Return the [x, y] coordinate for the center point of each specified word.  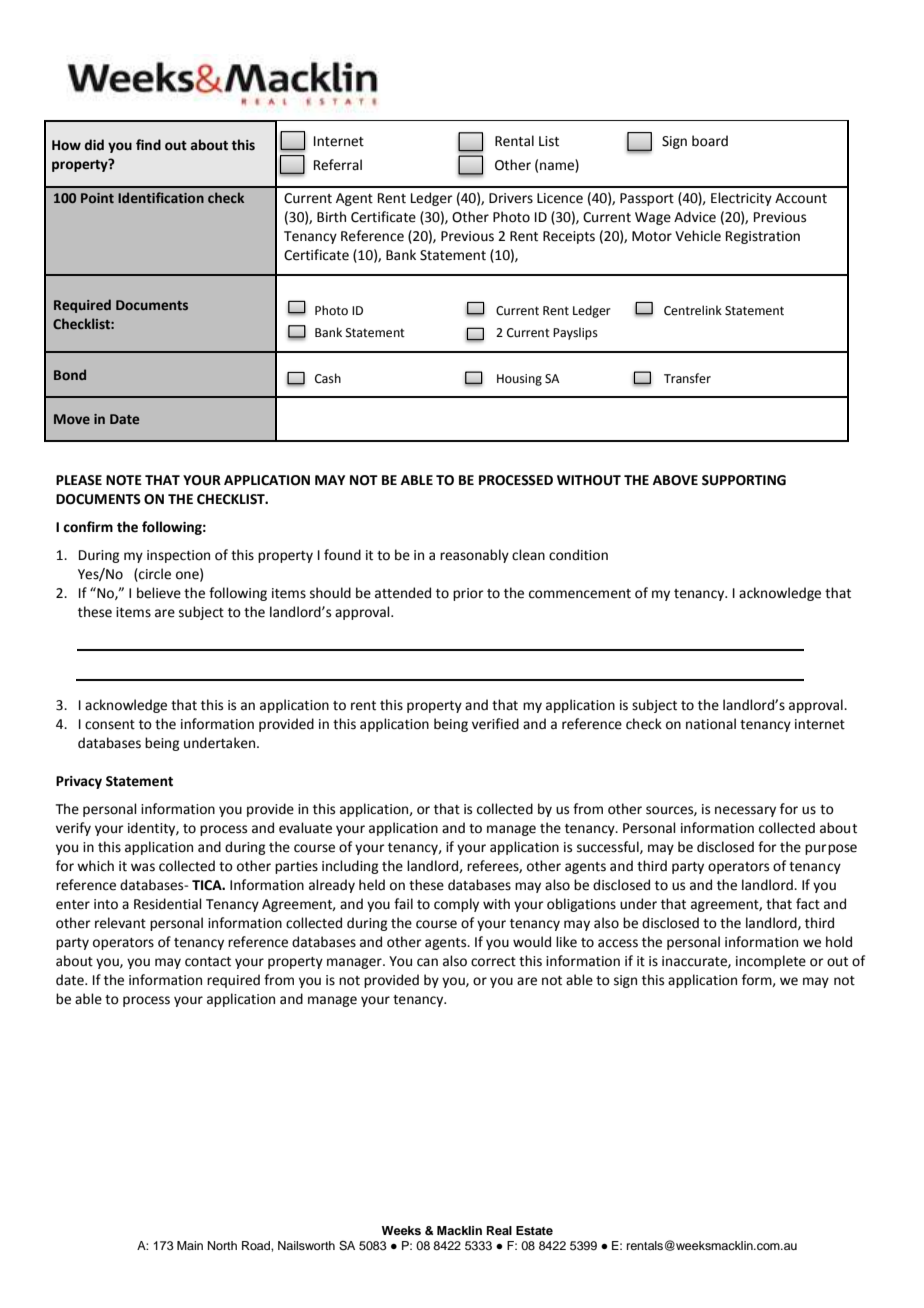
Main [190, 1245]
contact [208, 962]
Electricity [741, 199]
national [711, 724]
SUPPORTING [744, 480]
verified [495, 724]
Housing [519, 380]
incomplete [771, 962]
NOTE [124, 480]
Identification [161, 197]
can [427, 962]
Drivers [511, 198]
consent [110, 725]
